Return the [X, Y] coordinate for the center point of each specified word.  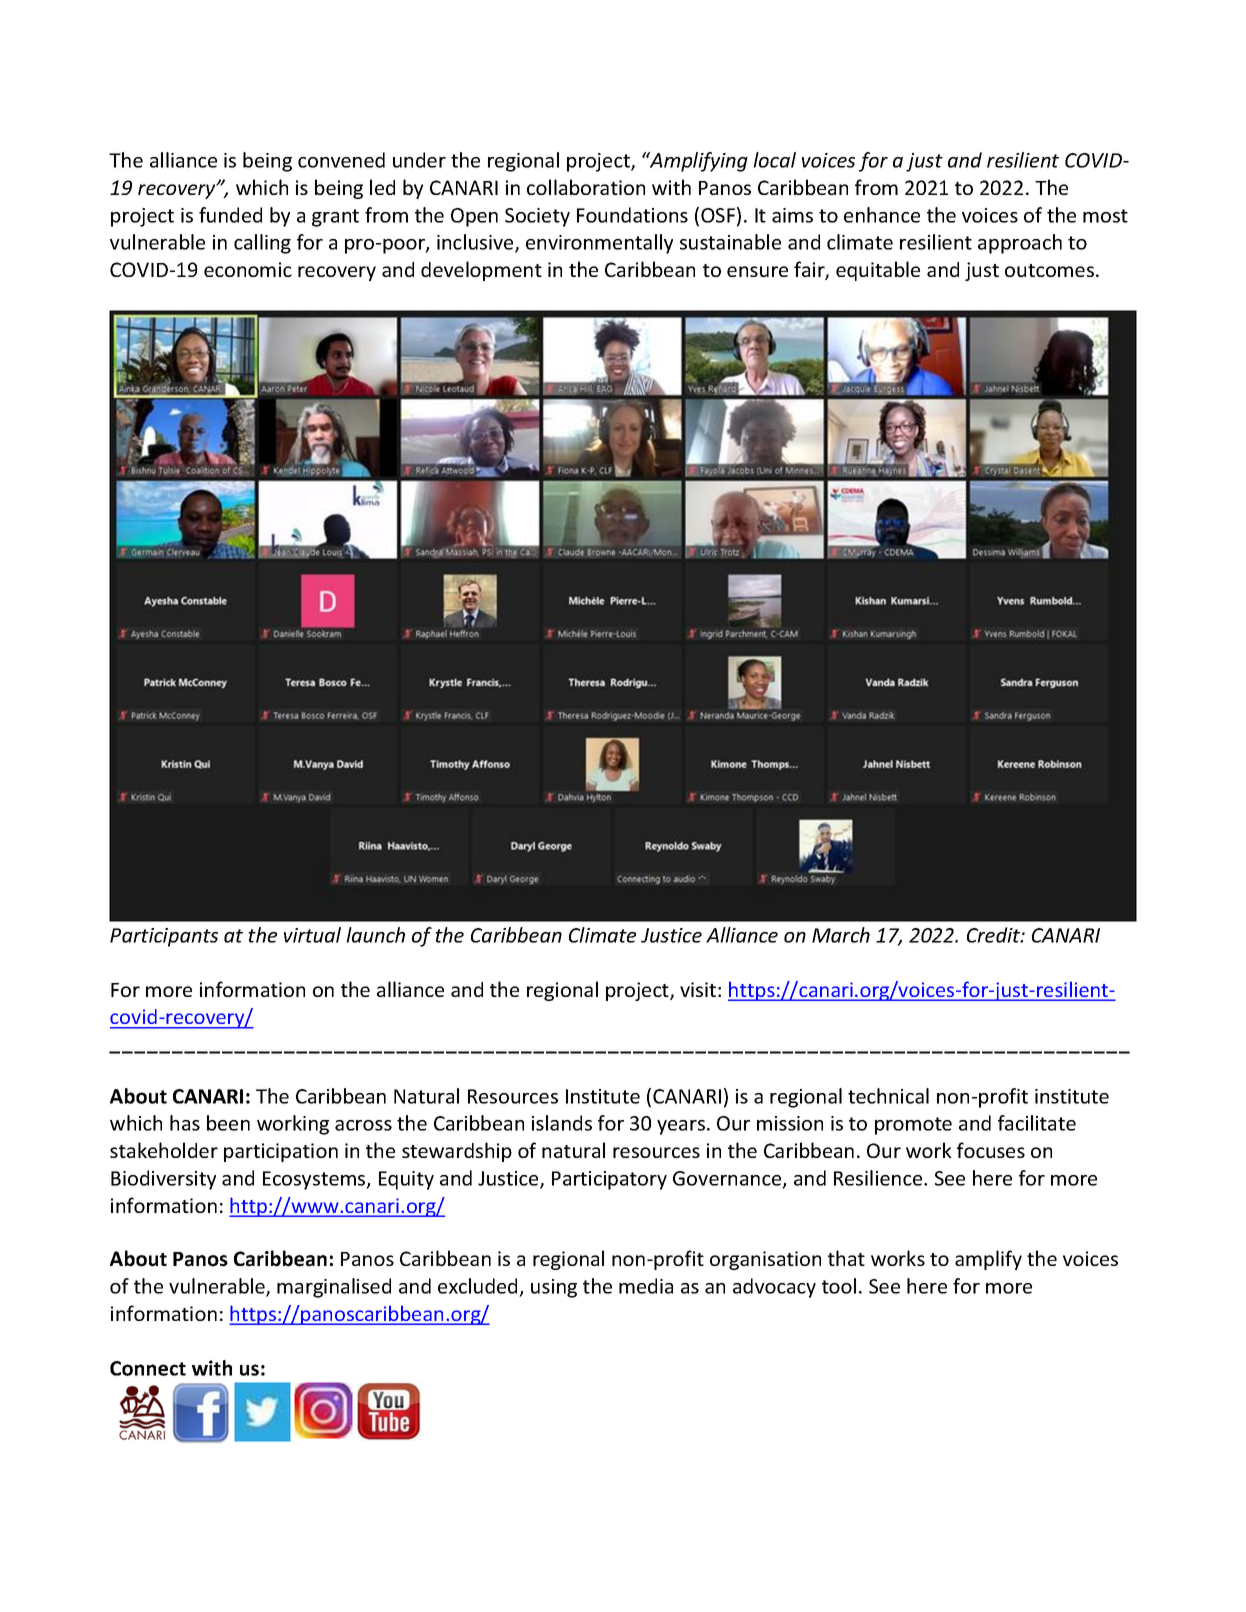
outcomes [1049, 270]
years [681, 1127]
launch [375, 935]
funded [230, 215]
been [228, 1123]
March [841, 935]
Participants [164, 937]
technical [888, 1096]
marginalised [334, 1288]
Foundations [632, 215]
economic [248, 269]
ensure [757, 271]
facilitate [1037, 1123]
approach [1020, 244]
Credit [994, 935]
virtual [312, 935]
